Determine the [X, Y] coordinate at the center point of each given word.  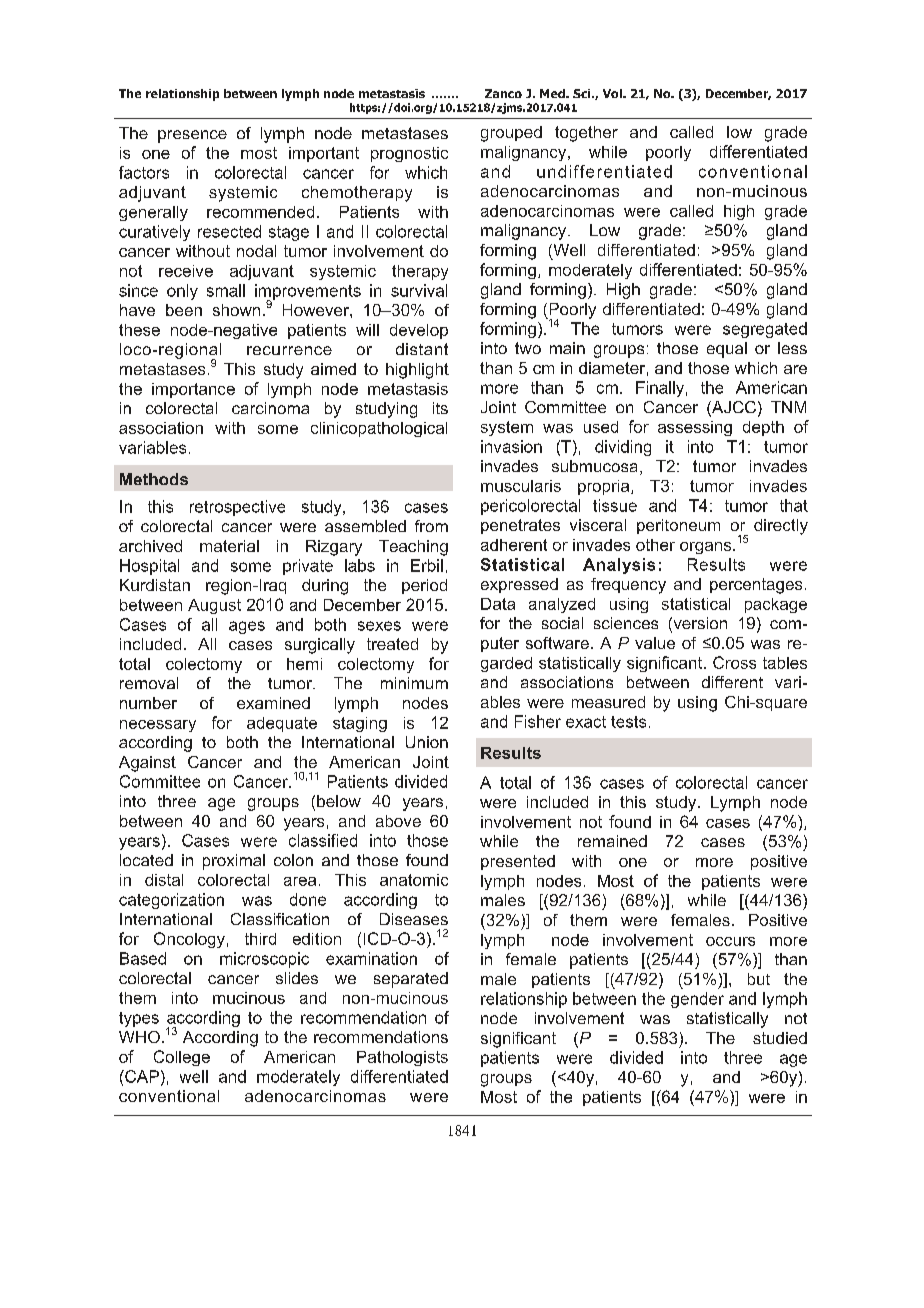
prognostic [409, 154]
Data [498, 604]
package [776, 605]
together [586, 134]
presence [192, 136]
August [214, 606]
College [182, 1058]
